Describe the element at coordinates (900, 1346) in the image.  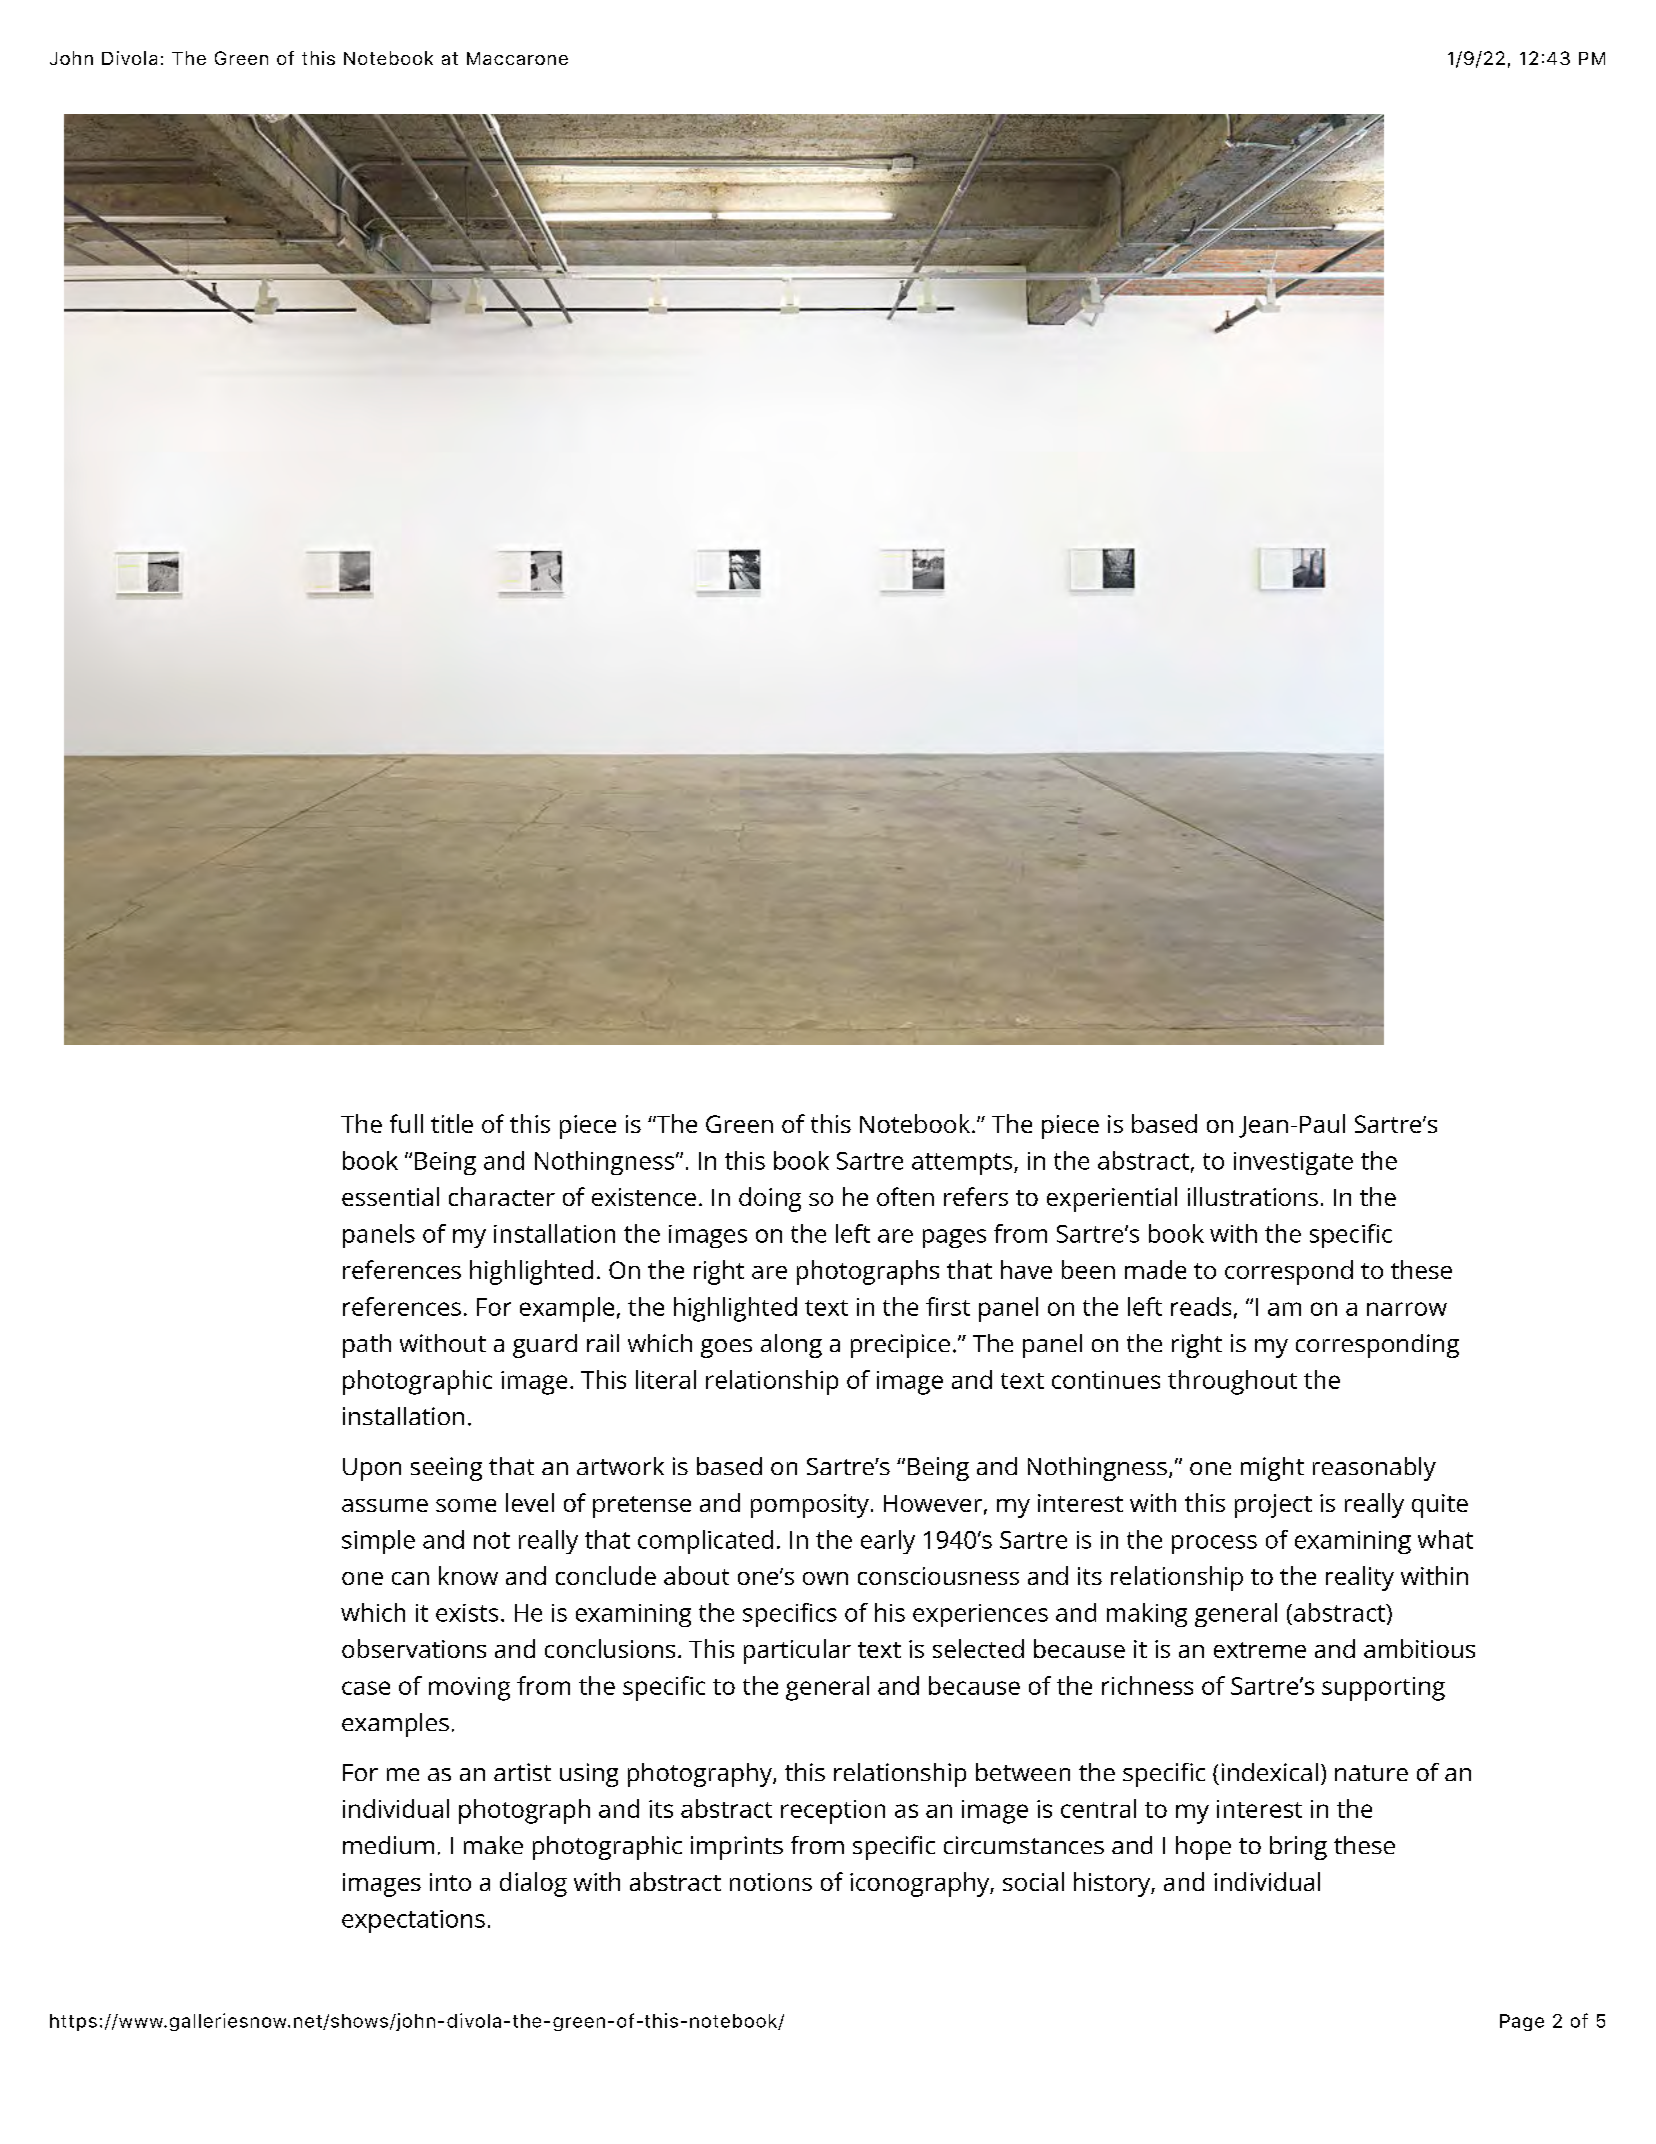
I see `precipice` at that location.
